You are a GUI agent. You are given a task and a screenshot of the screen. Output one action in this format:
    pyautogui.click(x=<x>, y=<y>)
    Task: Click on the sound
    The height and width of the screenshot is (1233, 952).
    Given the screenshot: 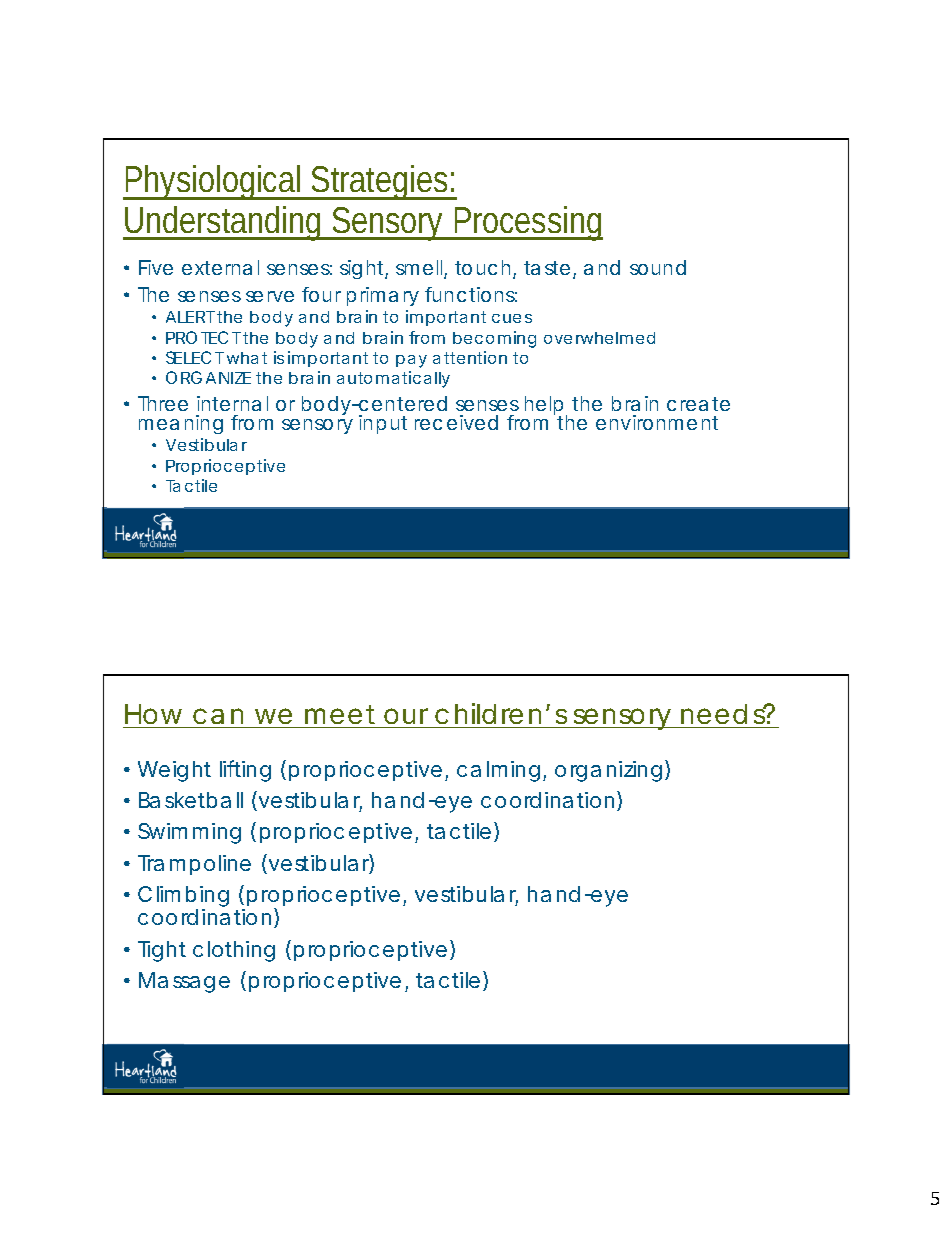 What is the action you would take?
    pyautogui.click(x=658, y=267)
